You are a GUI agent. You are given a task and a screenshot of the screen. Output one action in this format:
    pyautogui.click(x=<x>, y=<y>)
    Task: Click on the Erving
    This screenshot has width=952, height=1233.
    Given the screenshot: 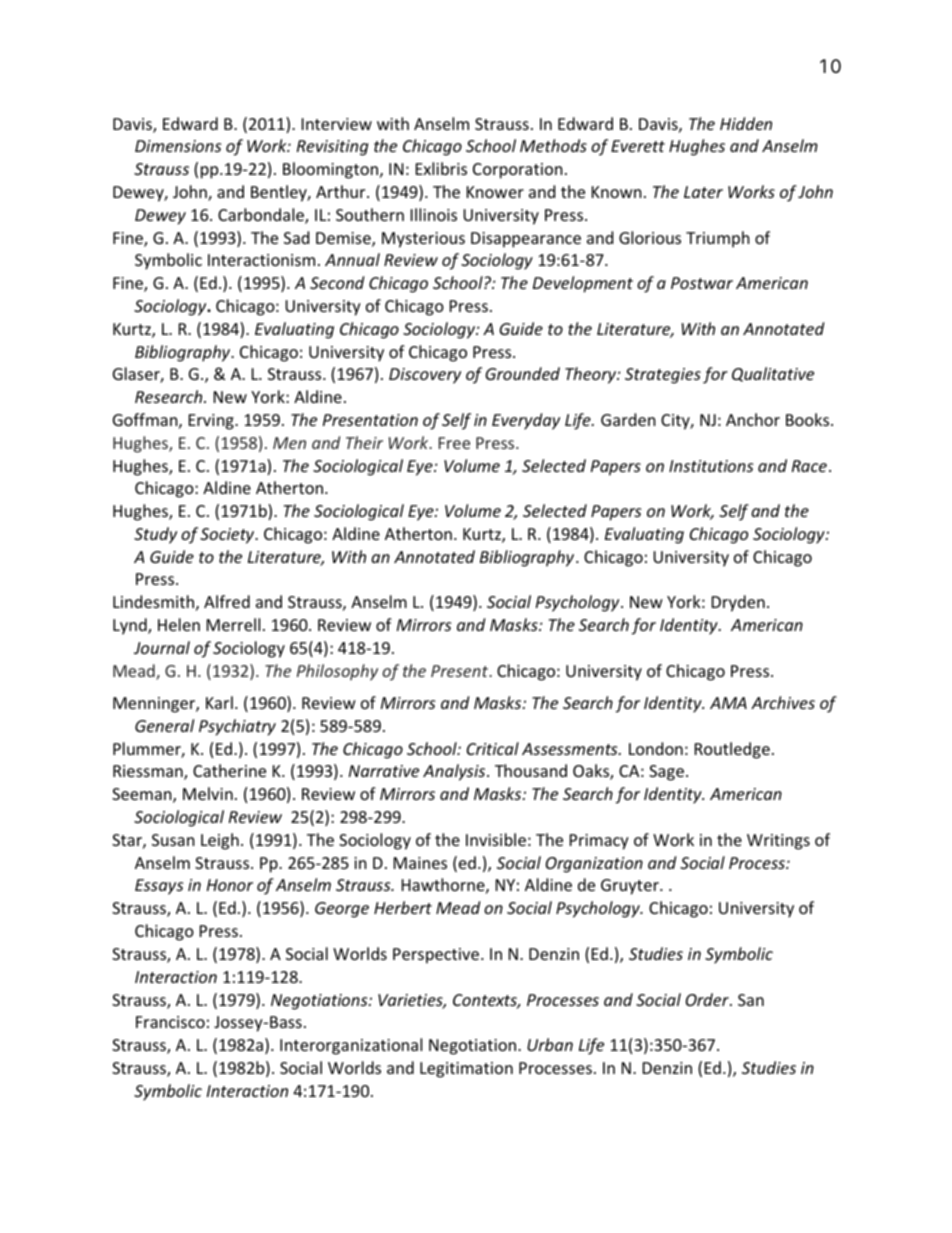 What is the action you would take?
    pyautogui.click(x=212, y=422)
